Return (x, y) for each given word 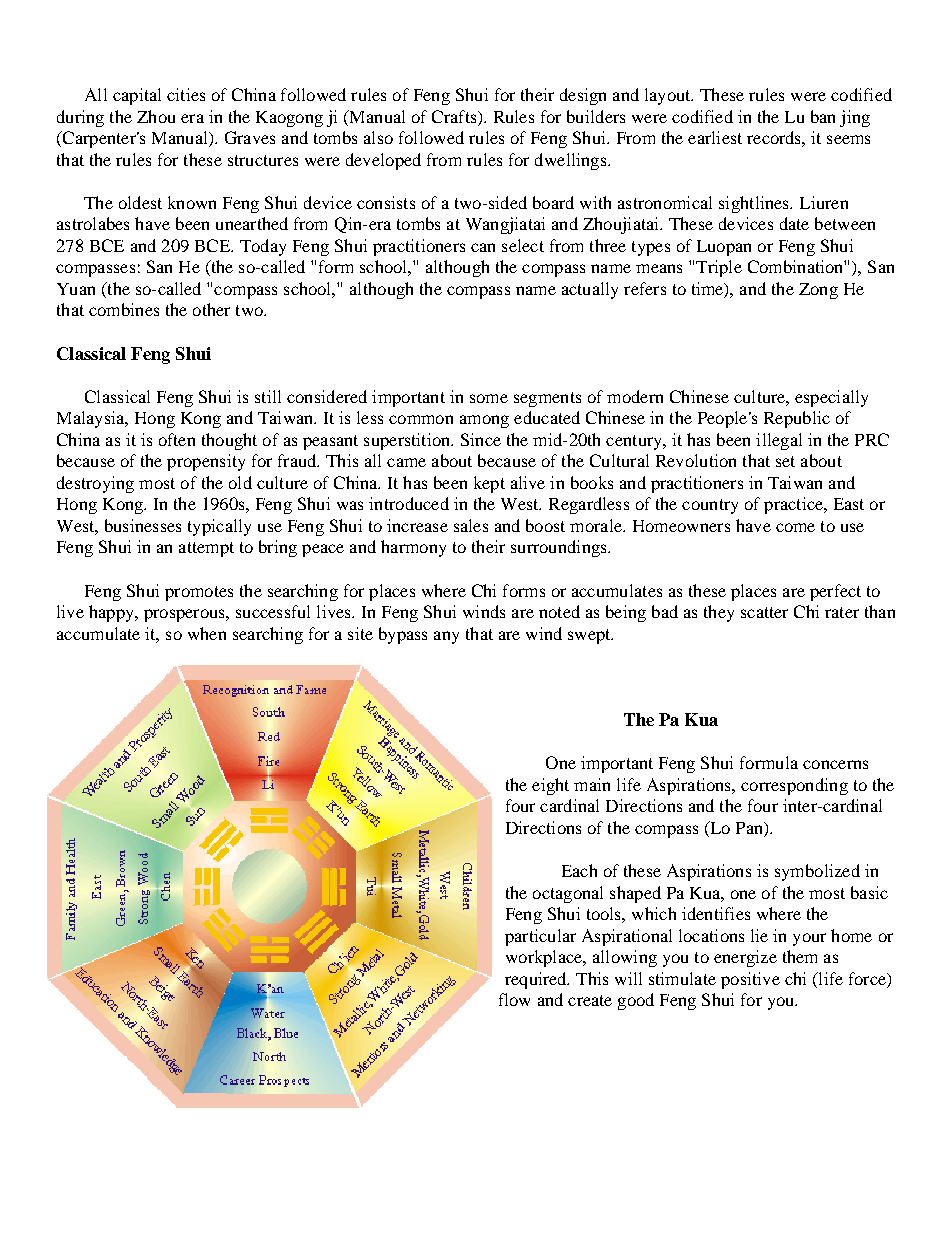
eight (550, 786)
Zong (818, 291)
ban (823, 116)
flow (514, 999)
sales (471, 525)
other (211, 309)
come (795, 527)
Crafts (455, 116)
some (489, 398)
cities (186, 94)
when (207, 633)
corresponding (794, 786)
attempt (206, 549)
